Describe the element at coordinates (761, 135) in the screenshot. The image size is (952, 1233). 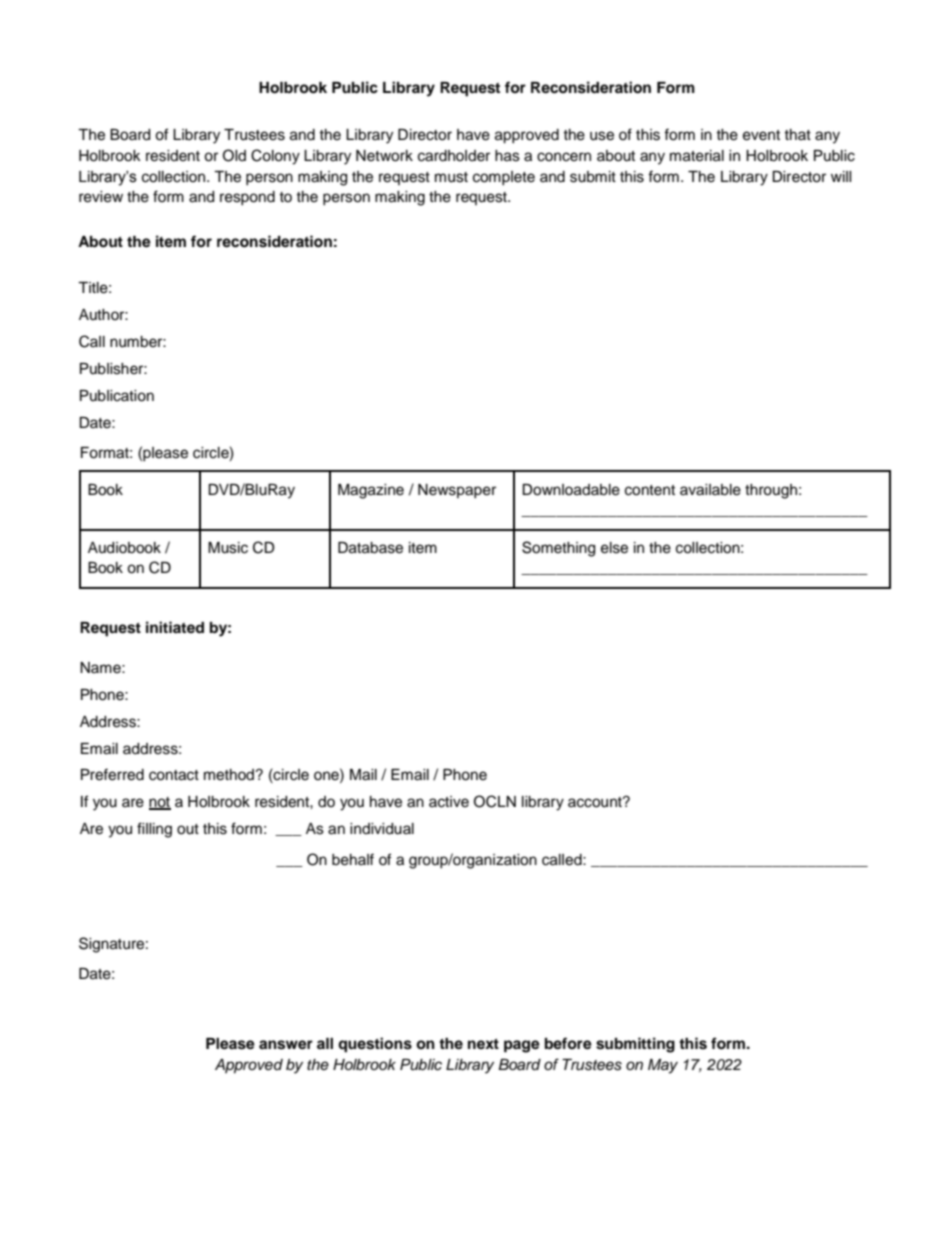
I see `event` at that location.
